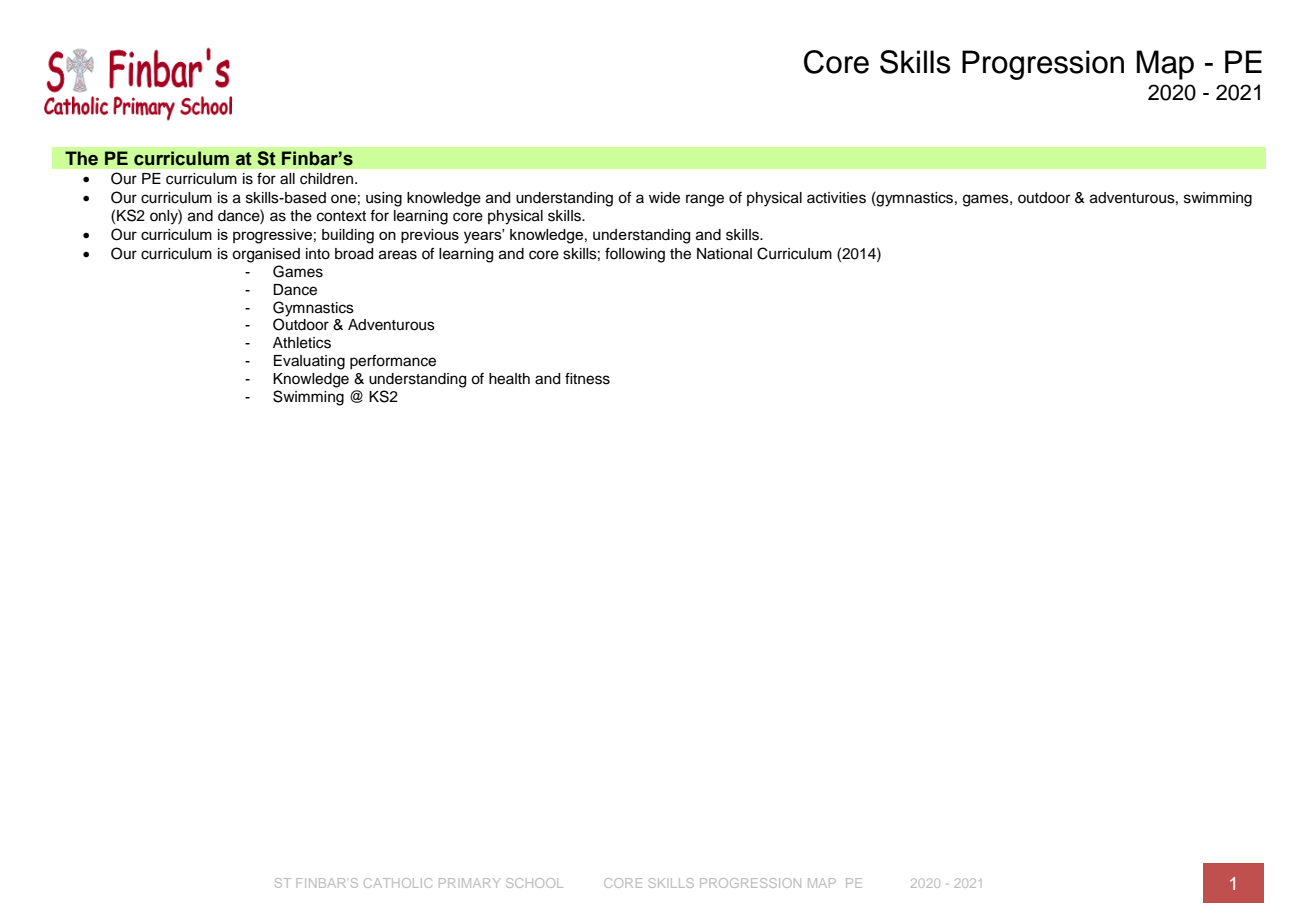 Image resolution: width=1308 pixels, height=924 pixels. I want to click on range, so click(705, 200).
